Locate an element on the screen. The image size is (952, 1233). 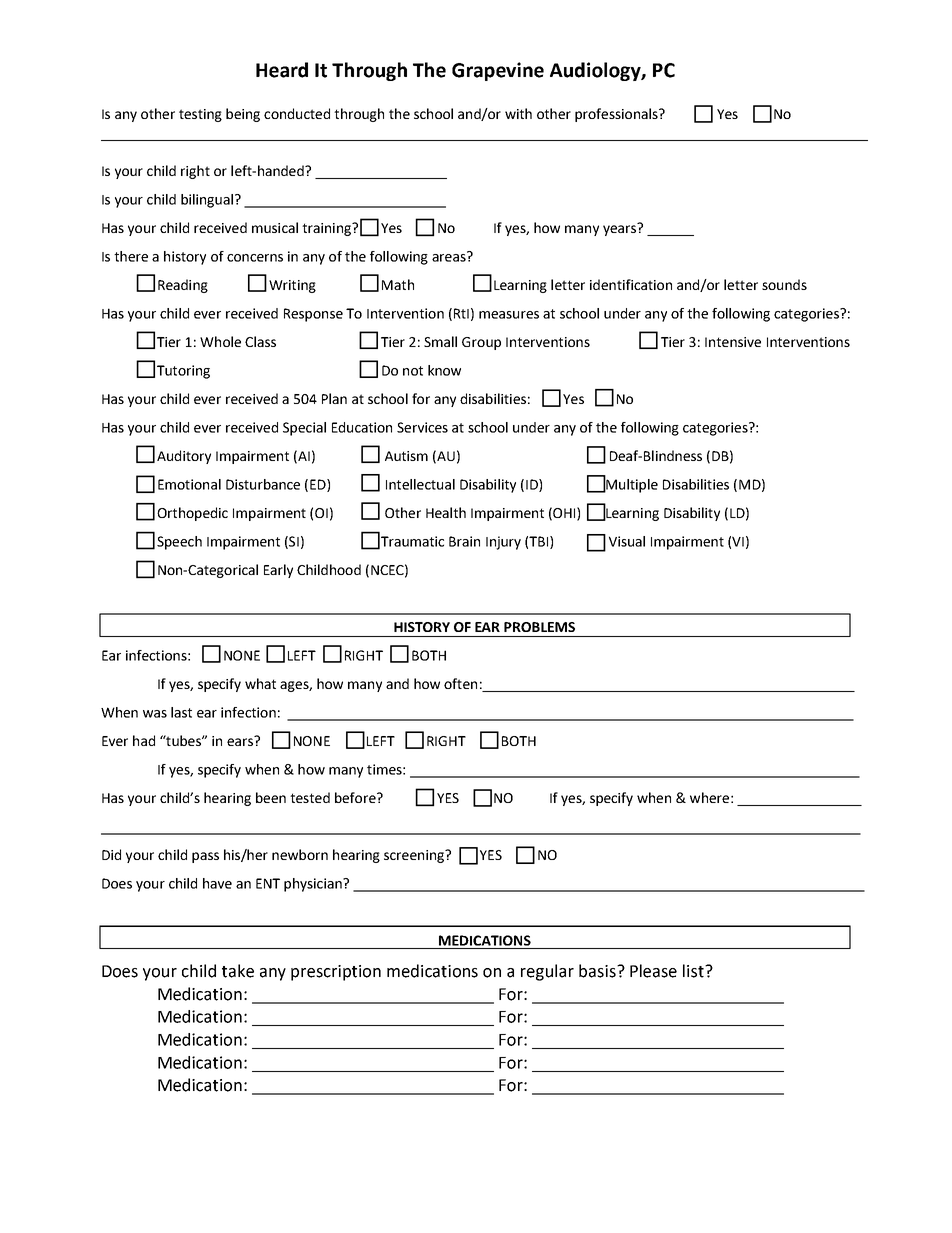
Orthopedic is located at coordinates (192, 514).
